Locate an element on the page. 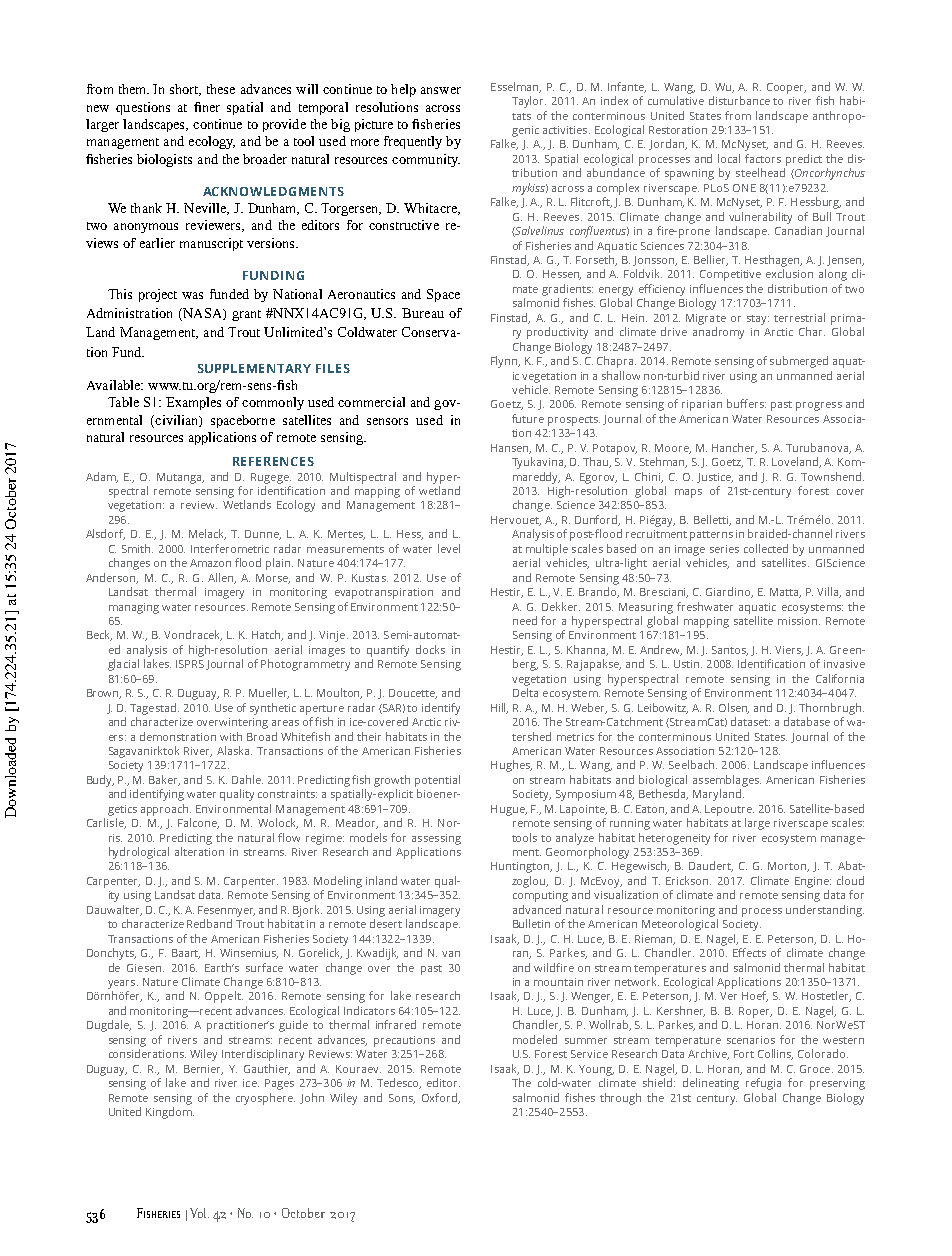  answer is located at coordinates (441, 90).
